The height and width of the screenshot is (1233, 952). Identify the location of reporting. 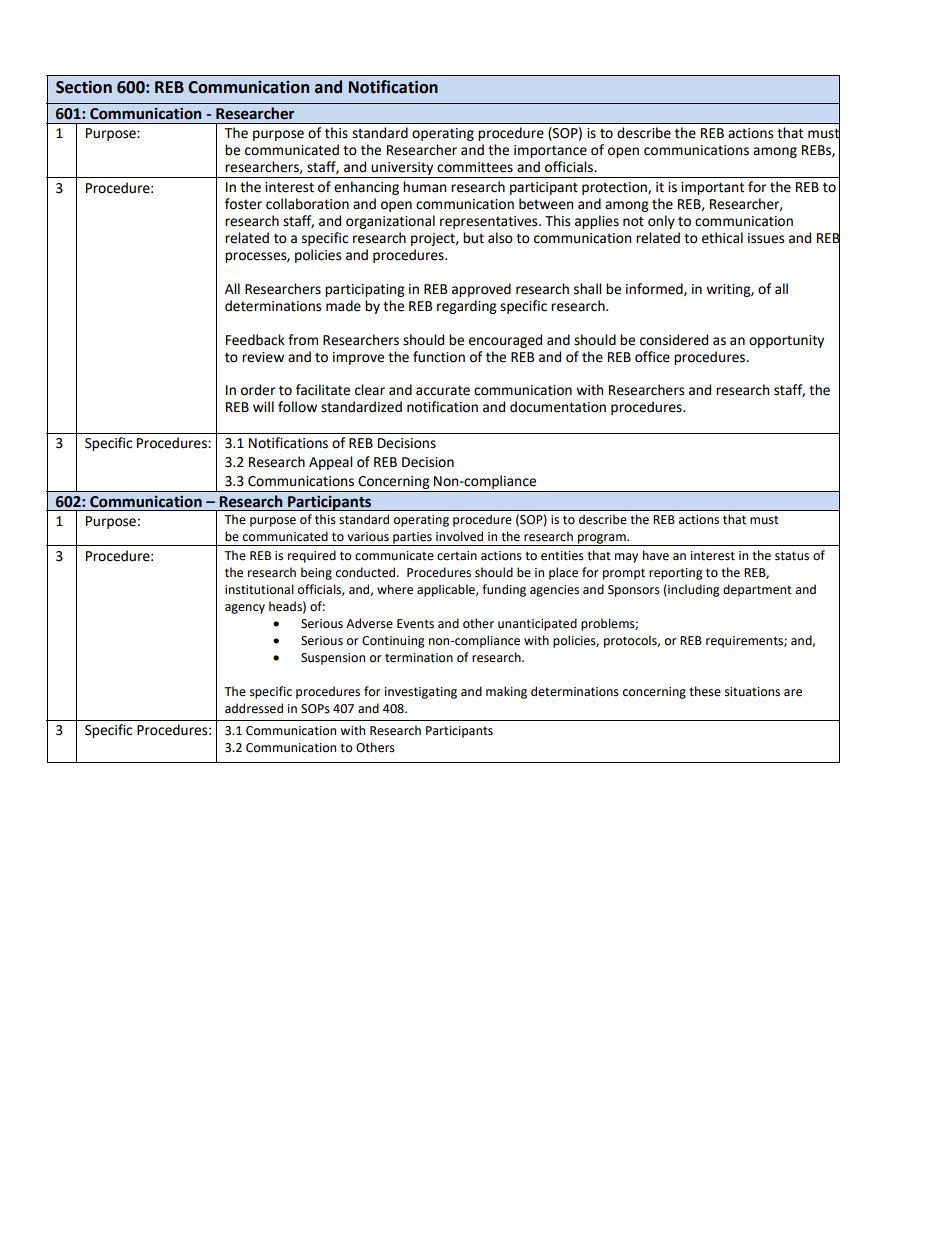
(676, 574).
